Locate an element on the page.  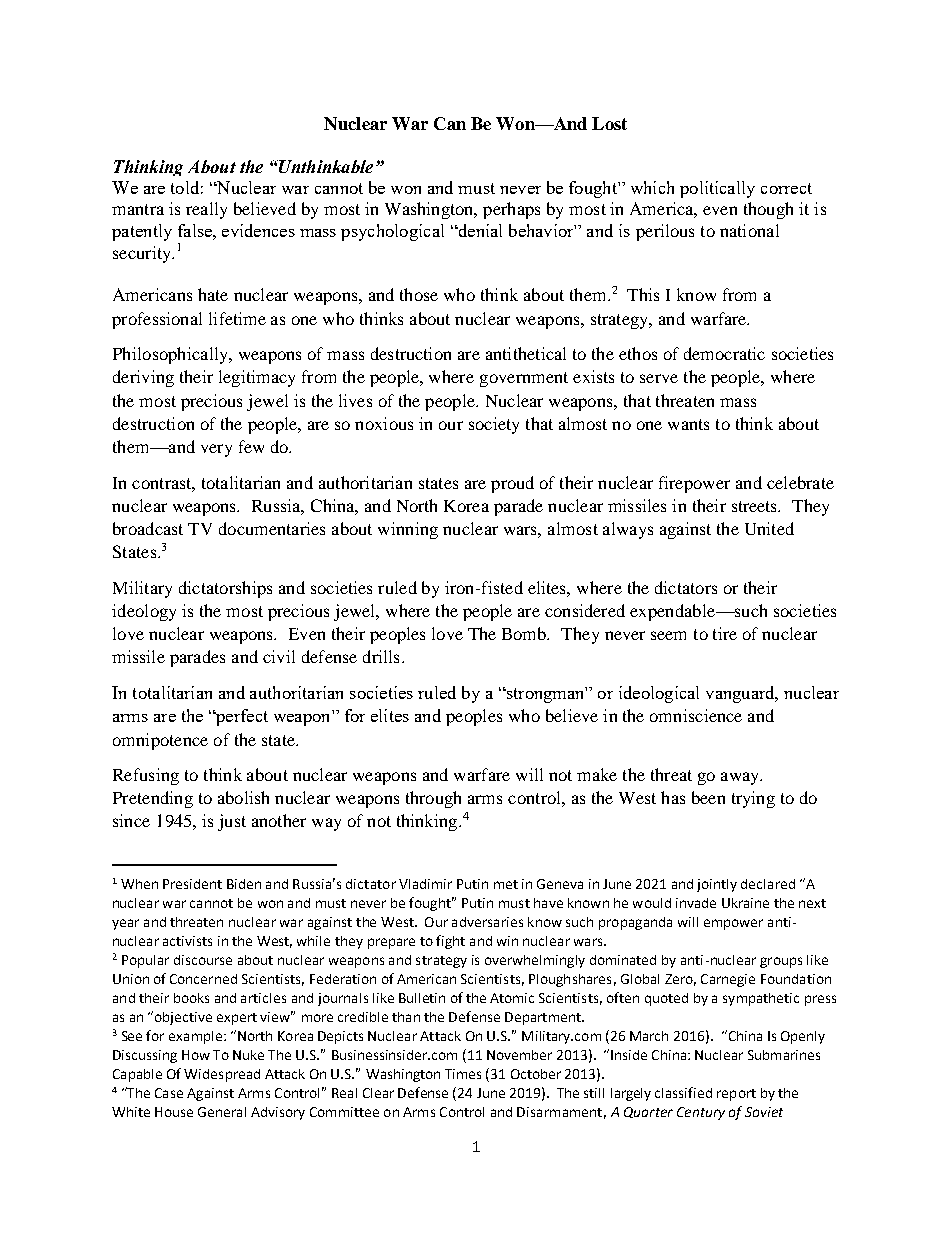
mantra is located at coordinates (138, 209).
